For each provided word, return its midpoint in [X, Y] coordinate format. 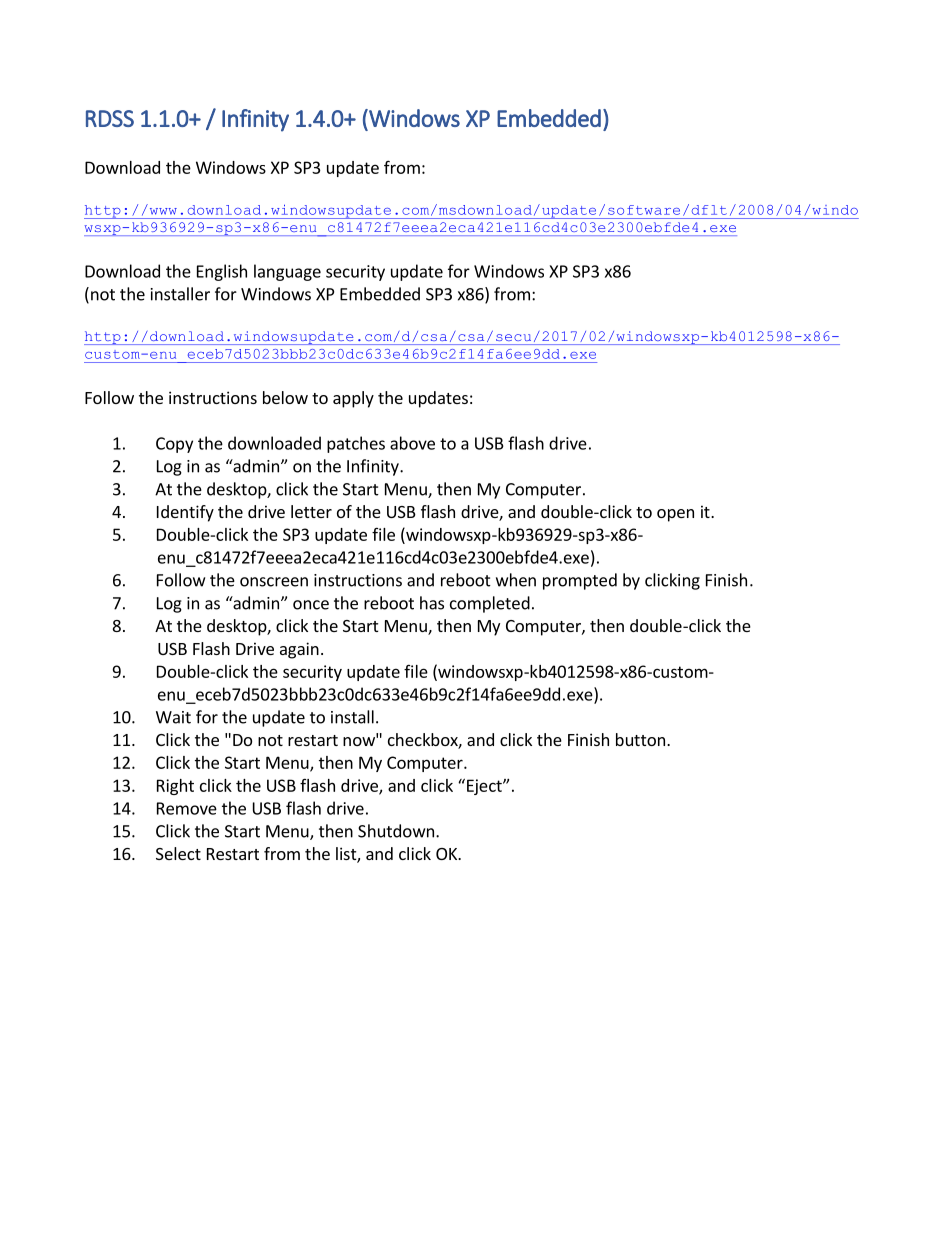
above [412, 443]
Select [178, 853]
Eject [485, 787]
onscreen [274, 582]
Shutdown [396, 831]
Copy [174, 445]
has [432, 603]
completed [490, 604]
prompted [580, 581]
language [287, 272]
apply [353, 399]
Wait [173, 717]
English [222, 272]
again [299, 650]
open [675, 515]
